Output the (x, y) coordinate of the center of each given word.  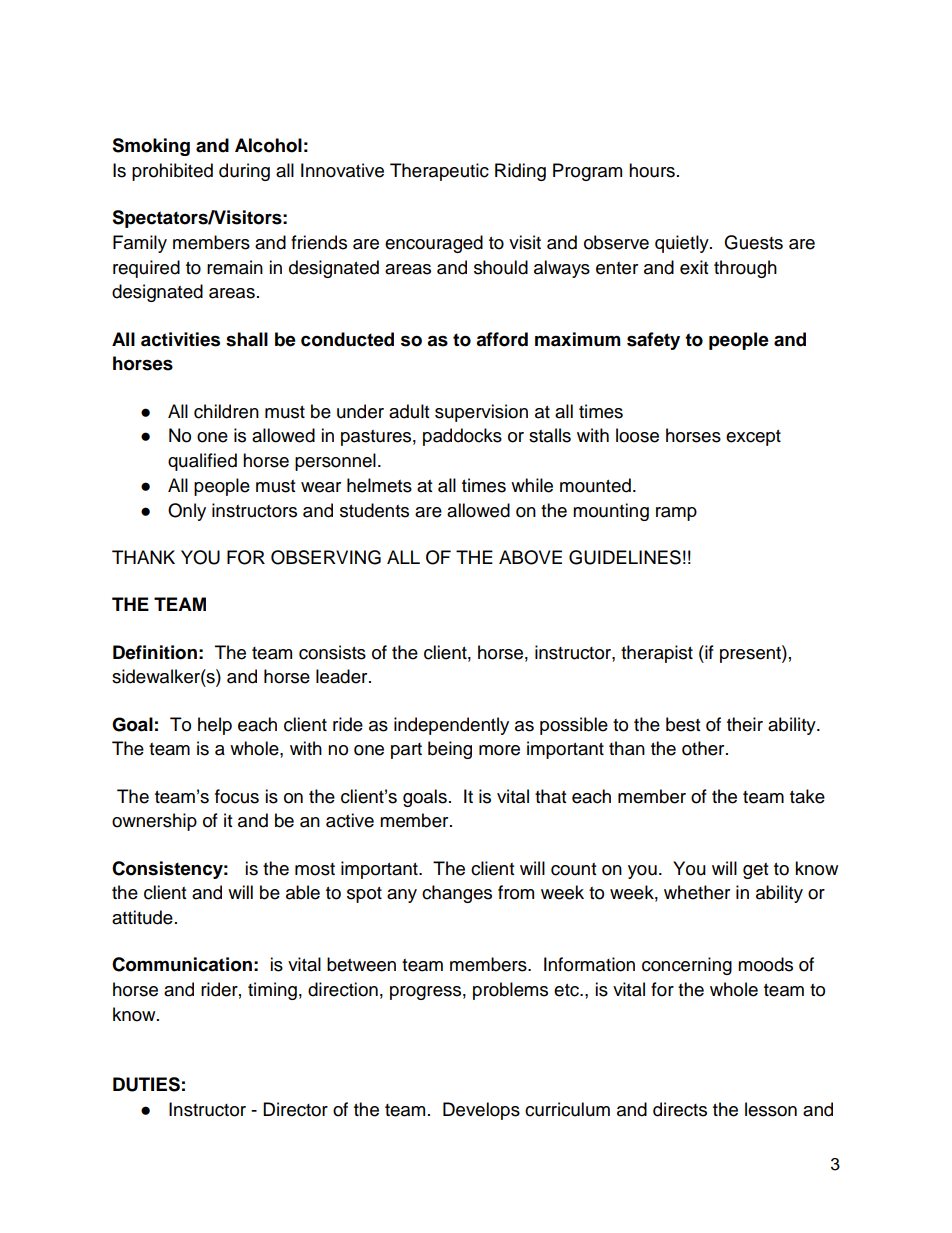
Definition (155, 652)
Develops (481, 1111)
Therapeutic (439, 172)
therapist (657, 654)
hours (652, 170)
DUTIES (146, 1084)
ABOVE (530, 557)
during (244, 172)
